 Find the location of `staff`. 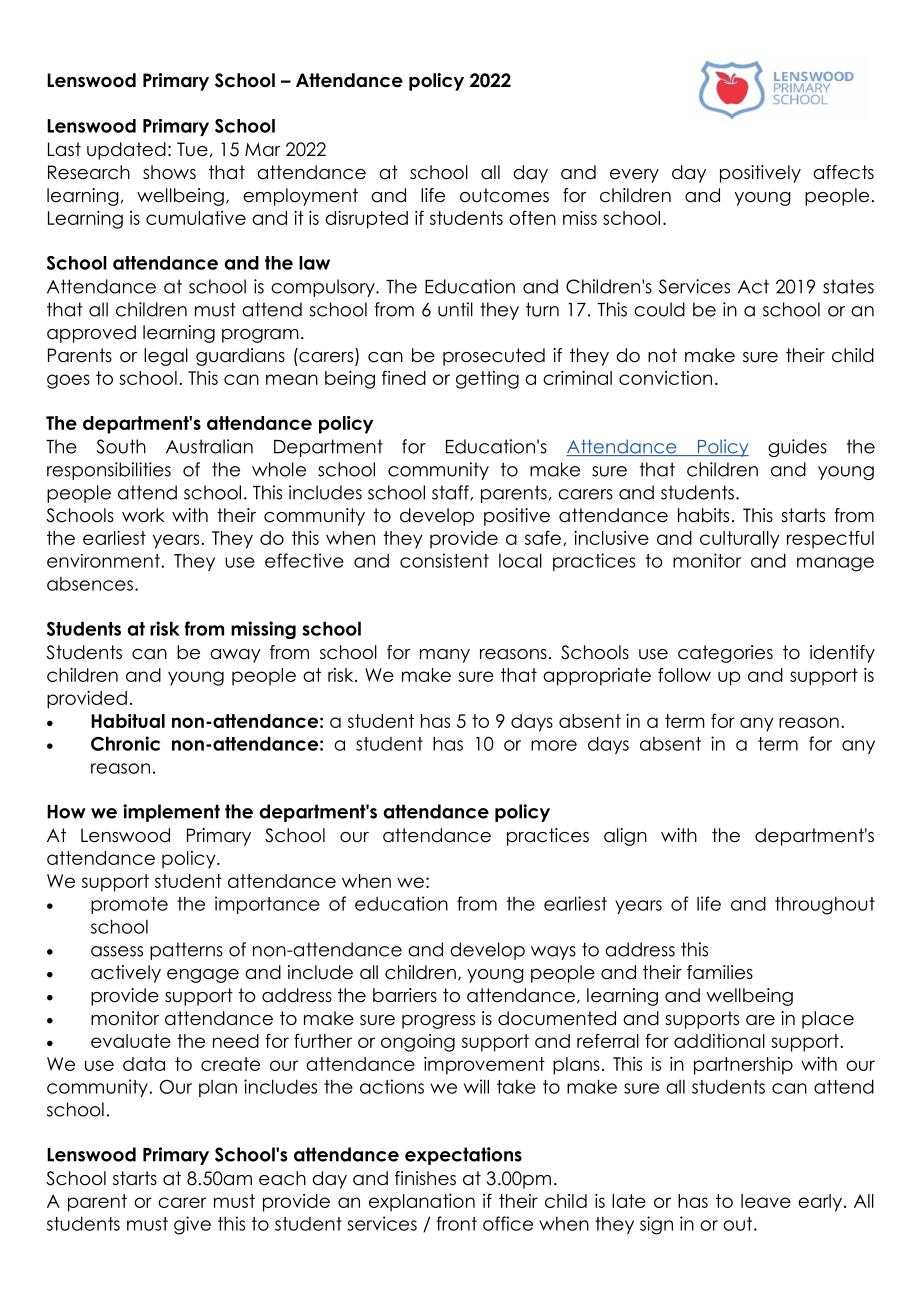

staff is located at coordinates (451, 493).
